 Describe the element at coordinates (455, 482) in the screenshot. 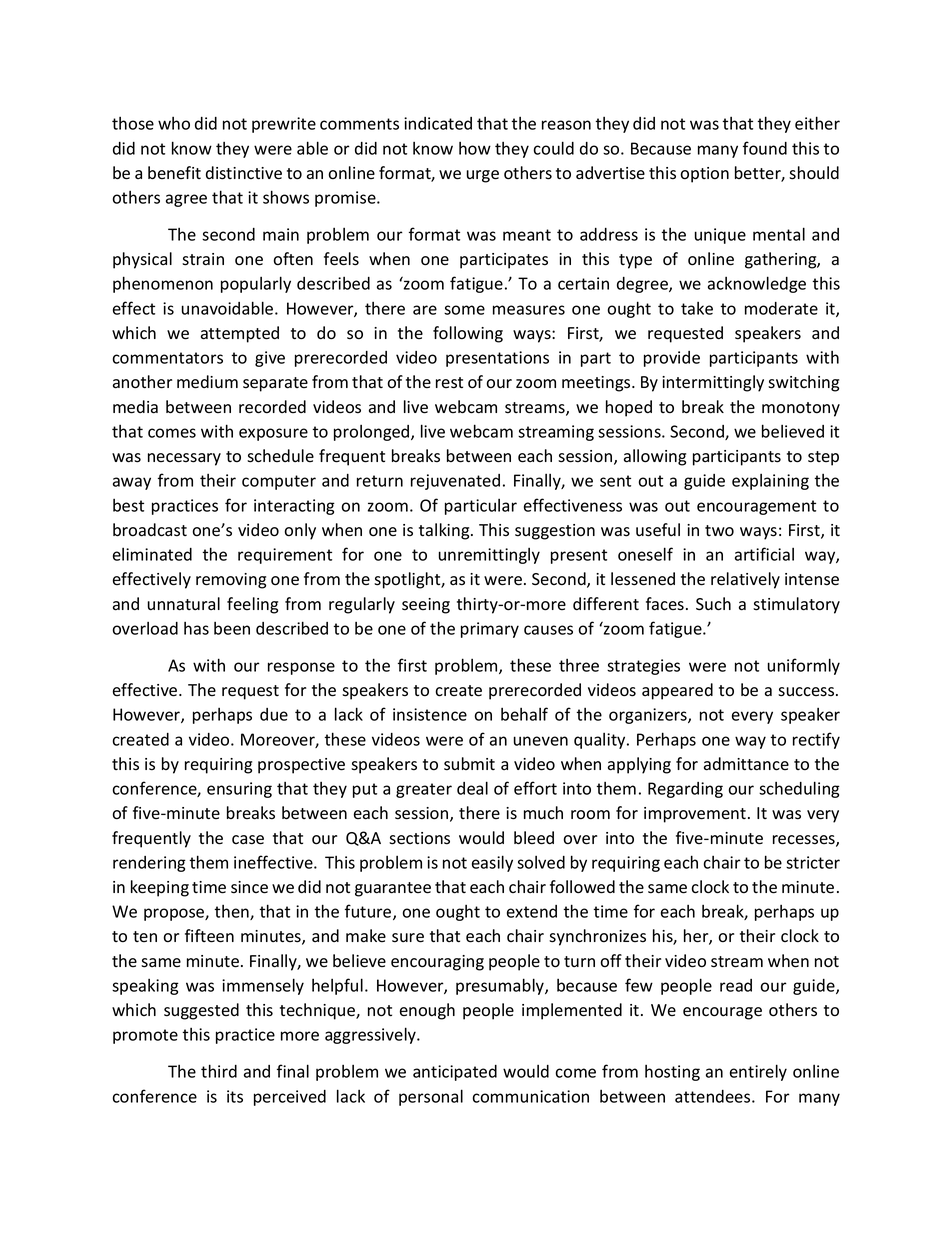

I see `rejuvenated` at that location.
